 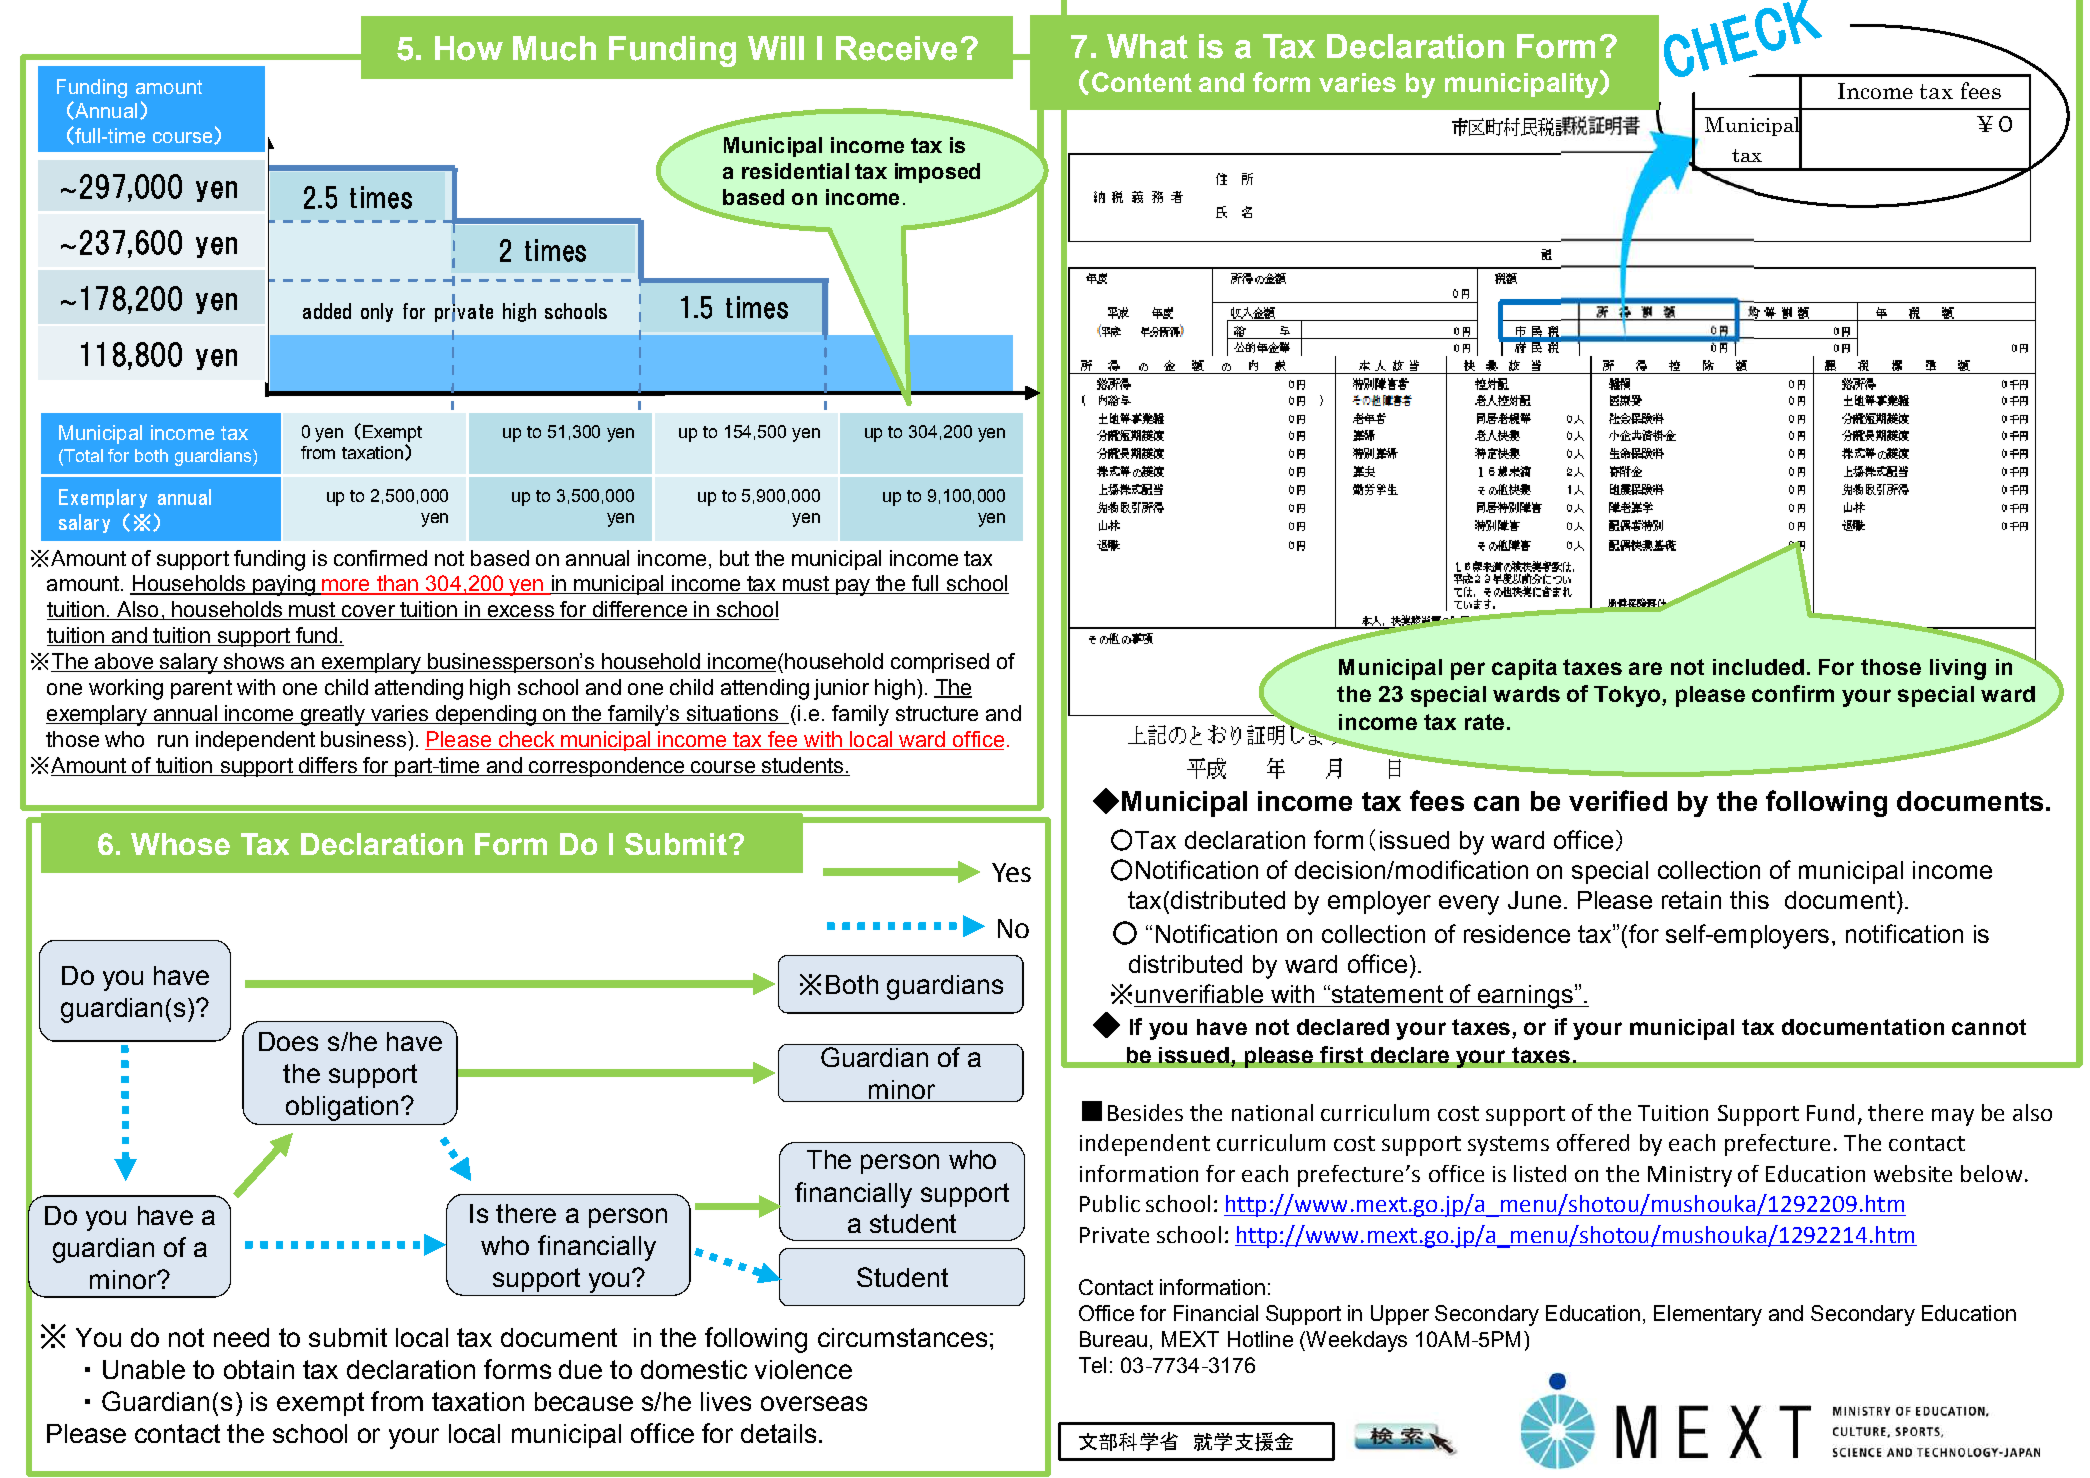 I want to click on Much, so click(x=554, y=48).
